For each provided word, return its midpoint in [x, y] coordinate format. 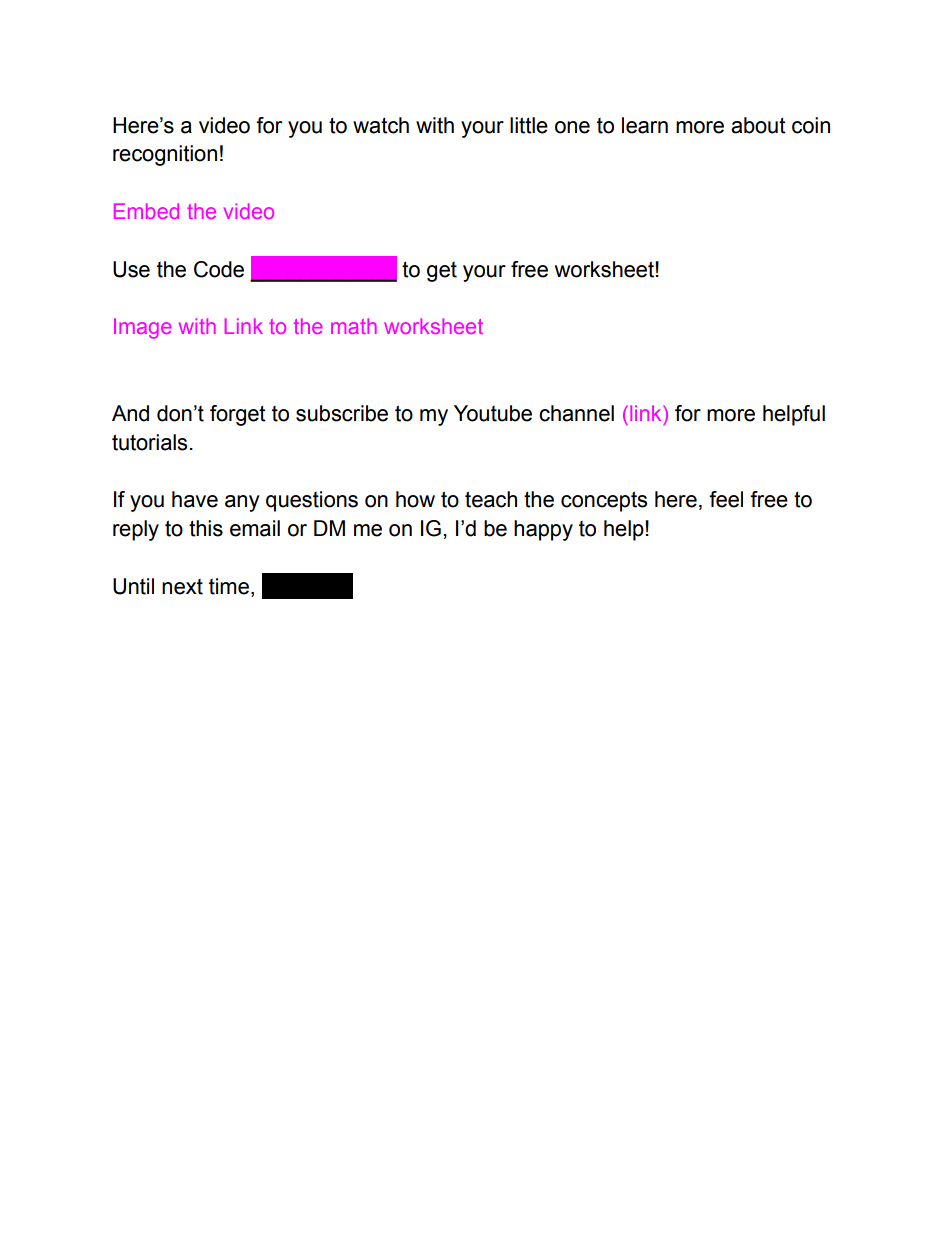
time [229, 586]
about [758, 125]
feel [726, 499]
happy [543, 530]
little [529, 125]
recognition [165, 155]
